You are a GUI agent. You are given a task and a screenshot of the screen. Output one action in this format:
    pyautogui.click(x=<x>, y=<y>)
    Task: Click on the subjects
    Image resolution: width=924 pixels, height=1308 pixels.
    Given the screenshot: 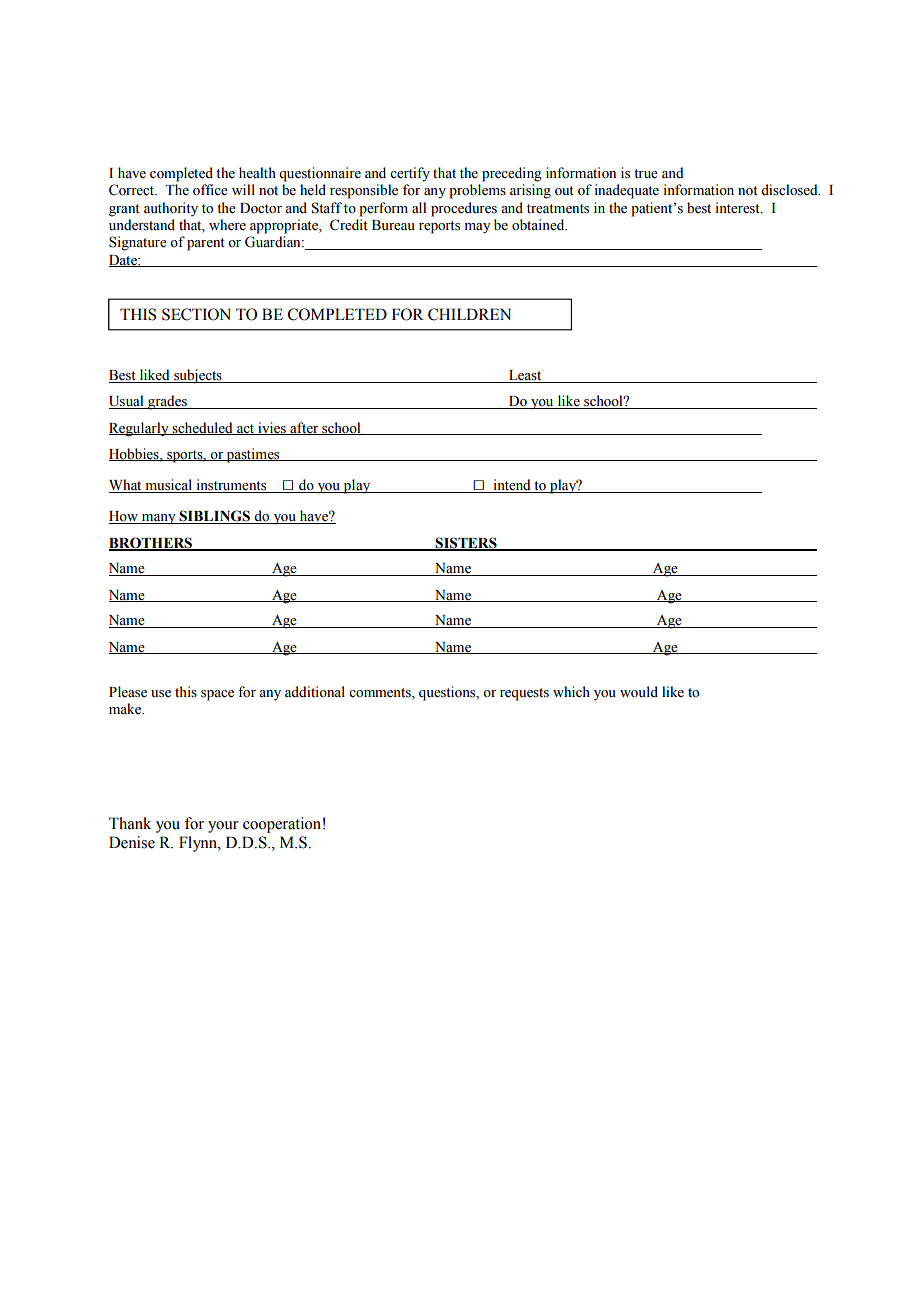 What is the action you would take?
    pyautogui.click(x=198, y=376)
